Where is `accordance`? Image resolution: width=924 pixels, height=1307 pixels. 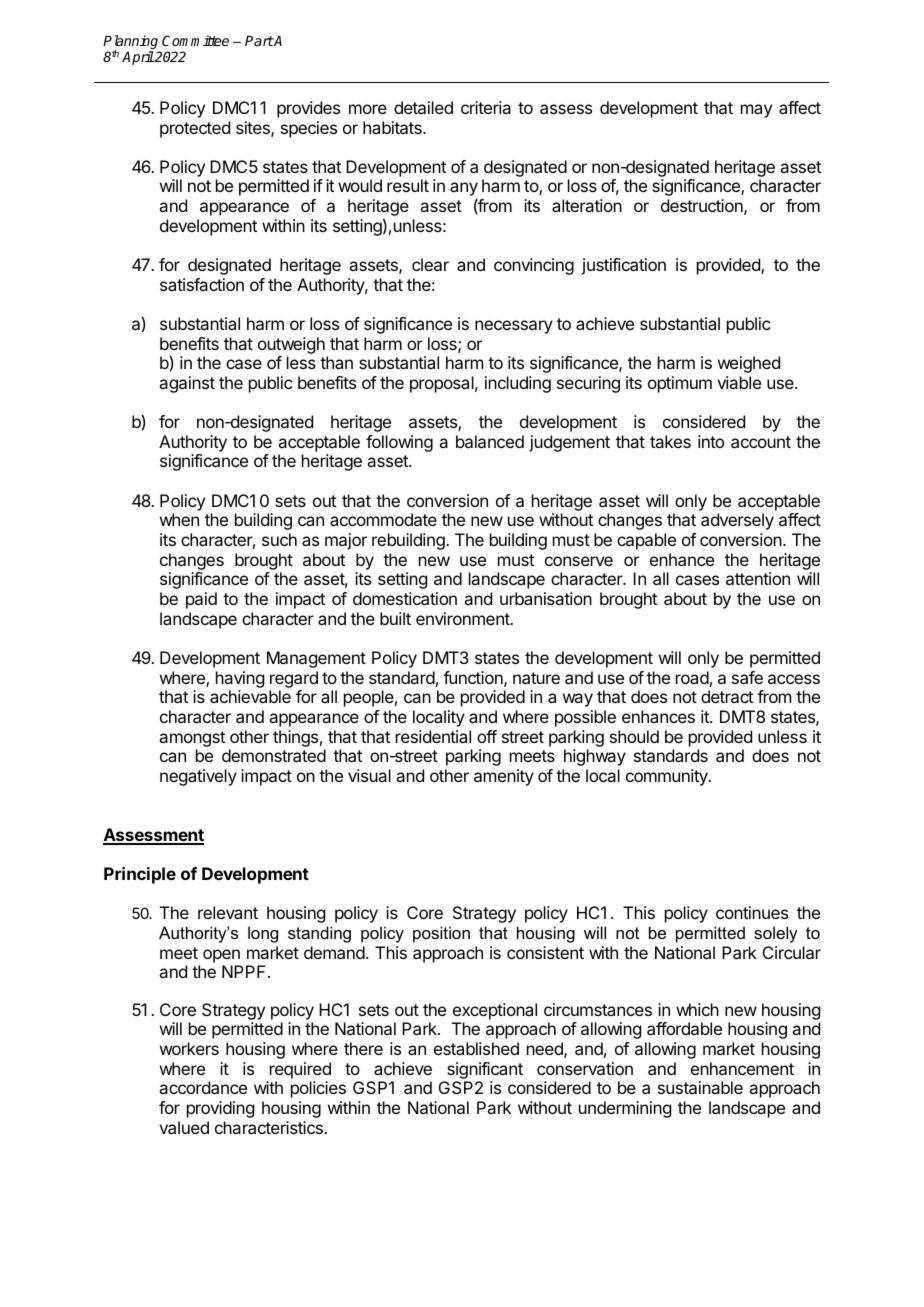 accordance is located at coordinates (203, 1087).
